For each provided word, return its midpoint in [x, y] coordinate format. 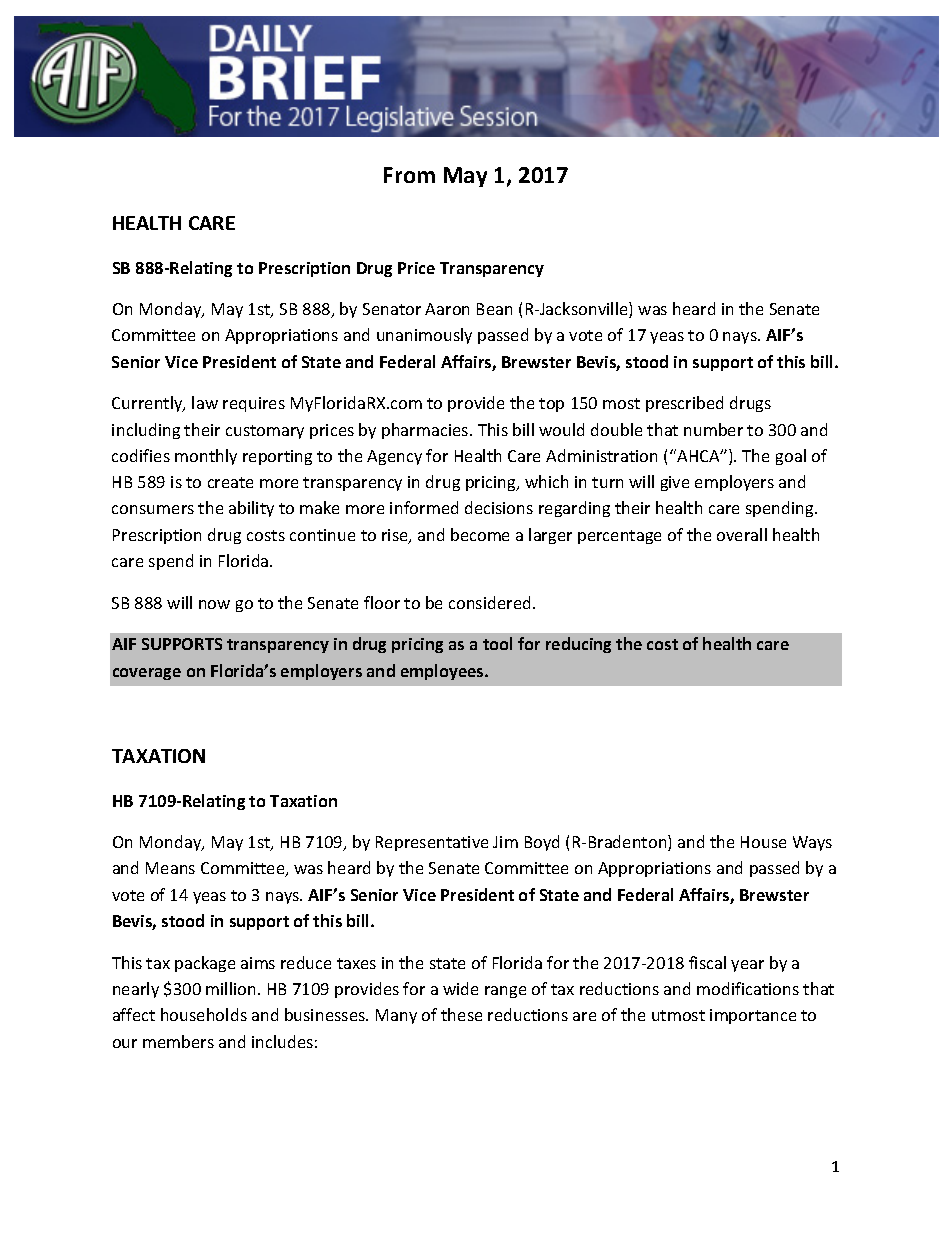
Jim [505, 842]
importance [753, 1016]
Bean [494, 309]
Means [170, 868]
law [205, 402]
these [461, 1014]
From [409, 175]
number [713, 429]
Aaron [447, 309]
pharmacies [426, 431]
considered [489, 602]
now [214, 604]
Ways [812, 843]
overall [742, 534]
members [178, 1041]
